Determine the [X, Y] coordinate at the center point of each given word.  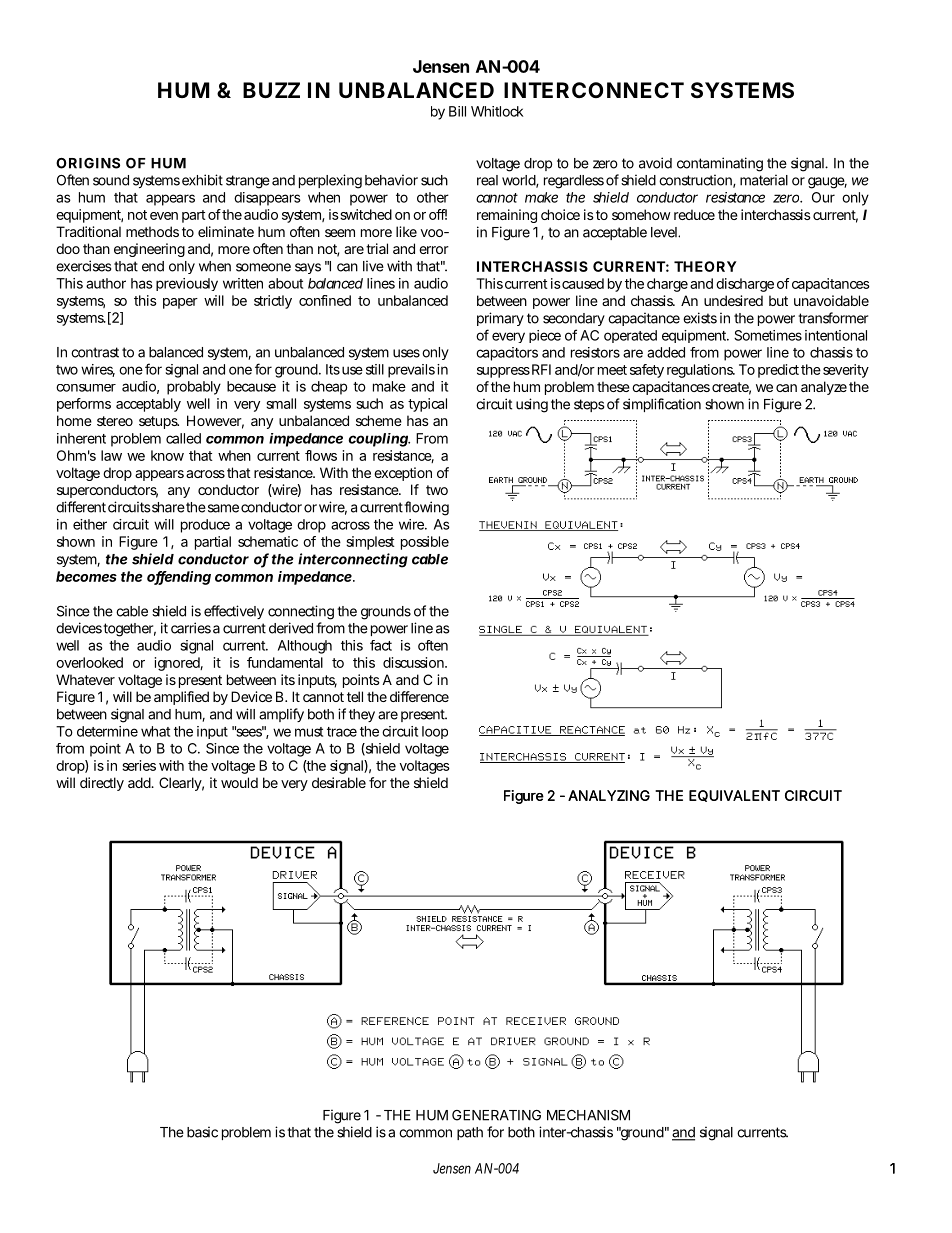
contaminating [720, 164]
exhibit [202, 180]
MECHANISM [588, 1115]
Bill [457, 111]
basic [202, 1132]
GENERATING [496, 1115]
